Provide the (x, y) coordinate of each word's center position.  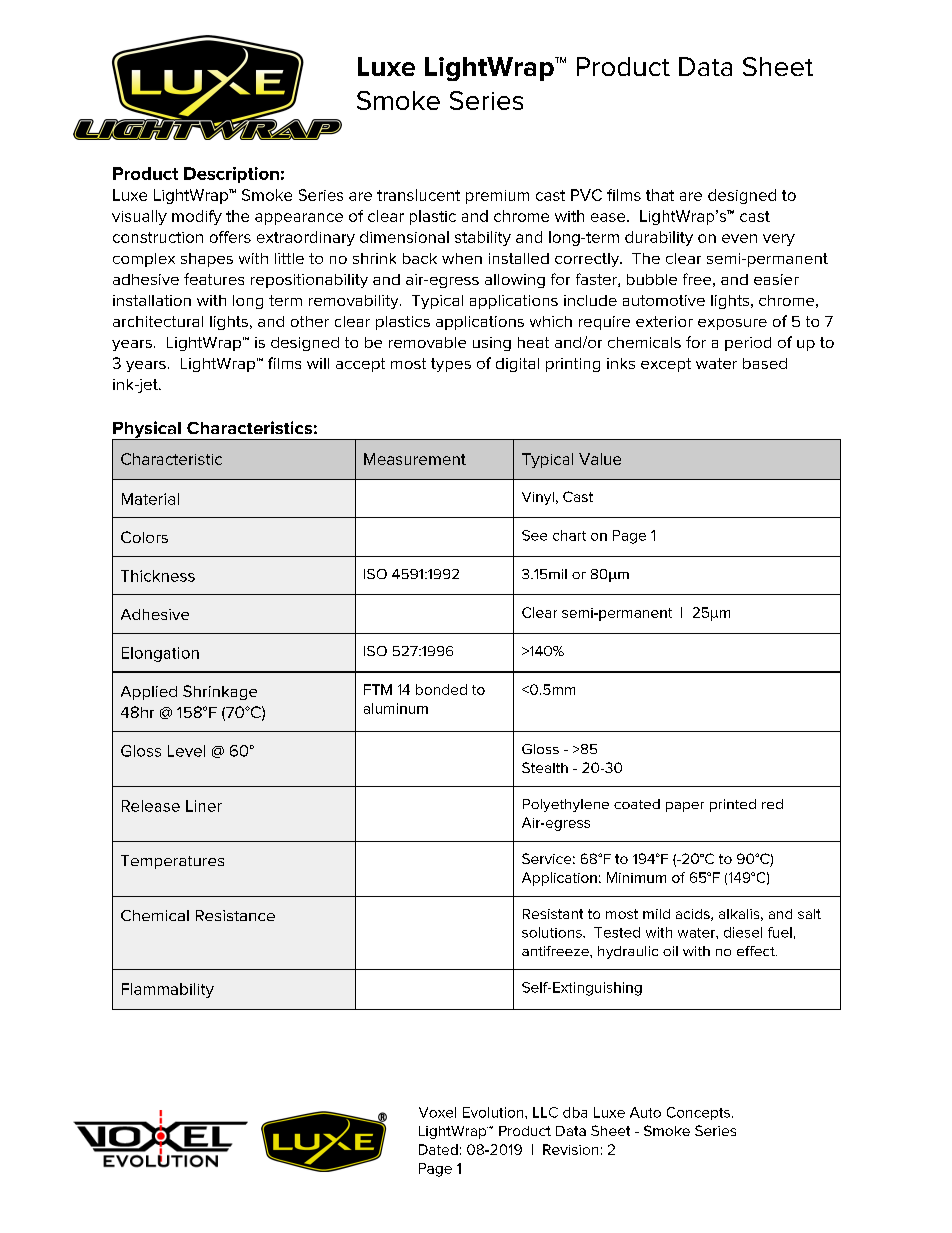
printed (733, 805)
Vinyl (538, 498)
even (739, 238)
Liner (204, 806)
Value (600, 459)
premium (497, 197)
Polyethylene (566, 805)
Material (150, 499)
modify (197, 217)
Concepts (700, 1113)
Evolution (494, 1112)
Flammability (168, 990)
